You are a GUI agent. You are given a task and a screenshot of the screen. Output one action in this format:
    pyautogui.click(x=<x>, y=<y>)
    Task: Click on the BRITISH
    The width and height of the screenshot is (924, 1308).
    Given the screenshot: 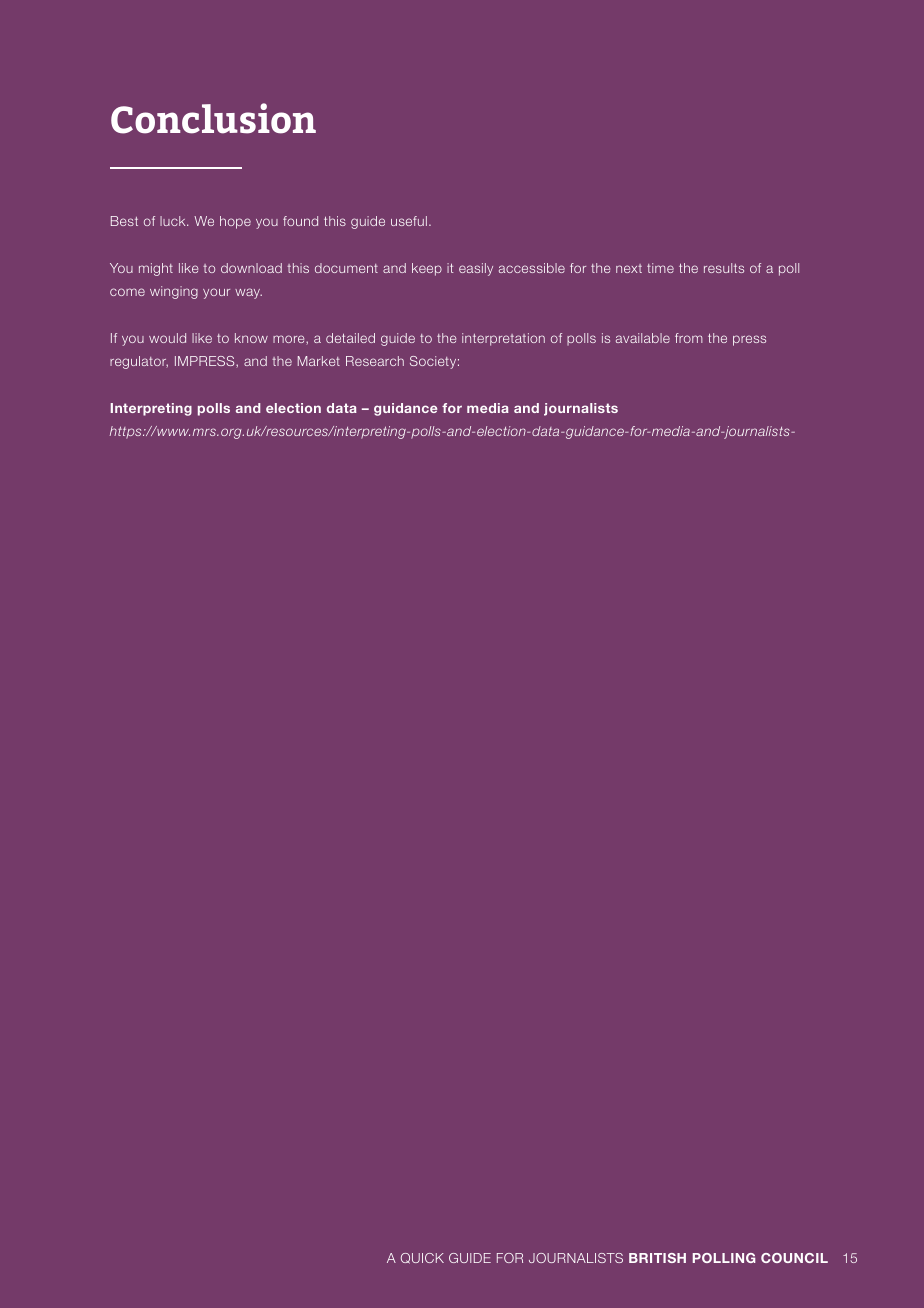 What is the action you would take?
    pyautogui.click(x=657, y=1258)
